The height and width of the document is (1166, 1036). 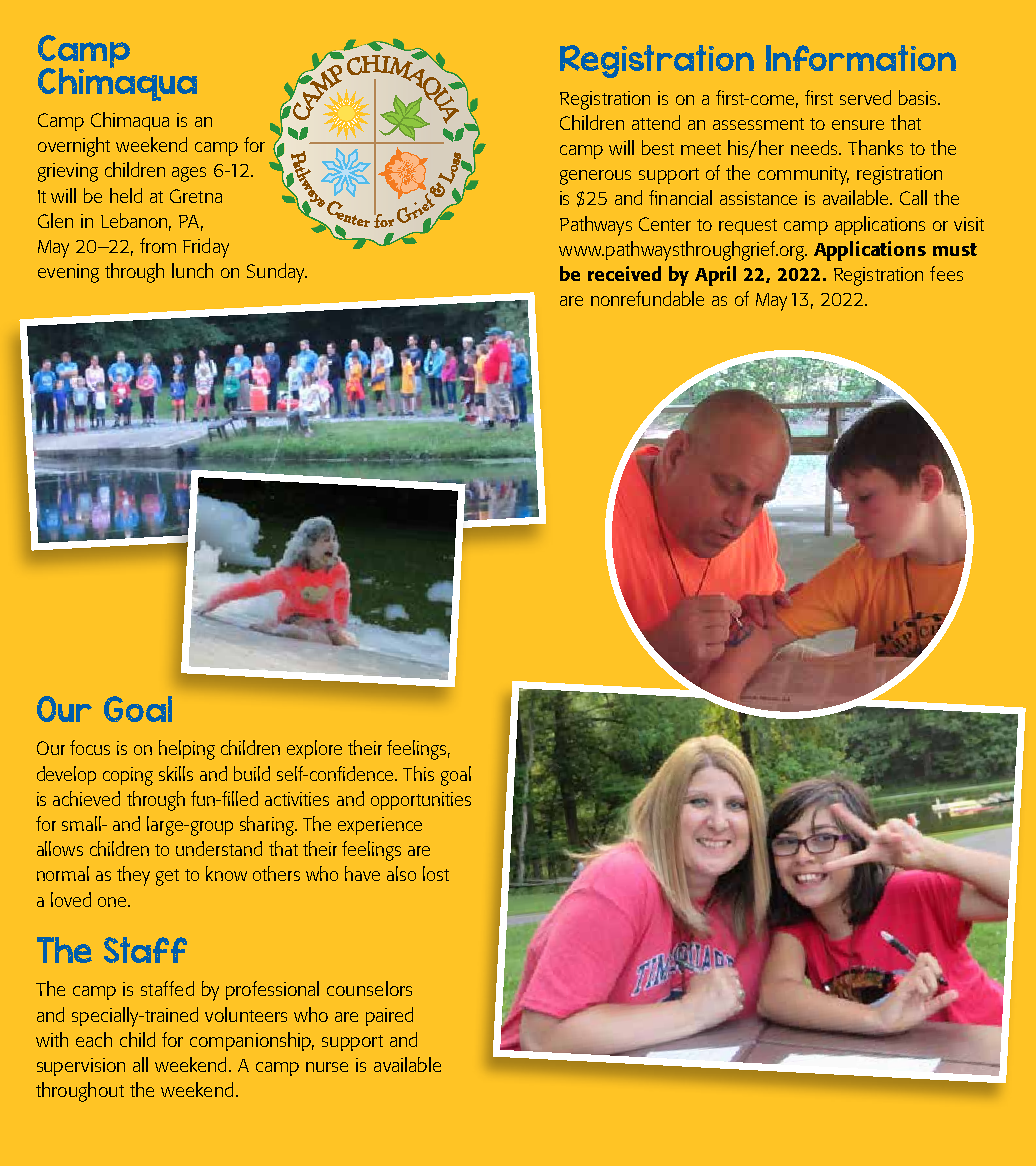 What do you see at coordinates (192, 270) in the document?
I see `lunch` at bounding box center [192, 270].
